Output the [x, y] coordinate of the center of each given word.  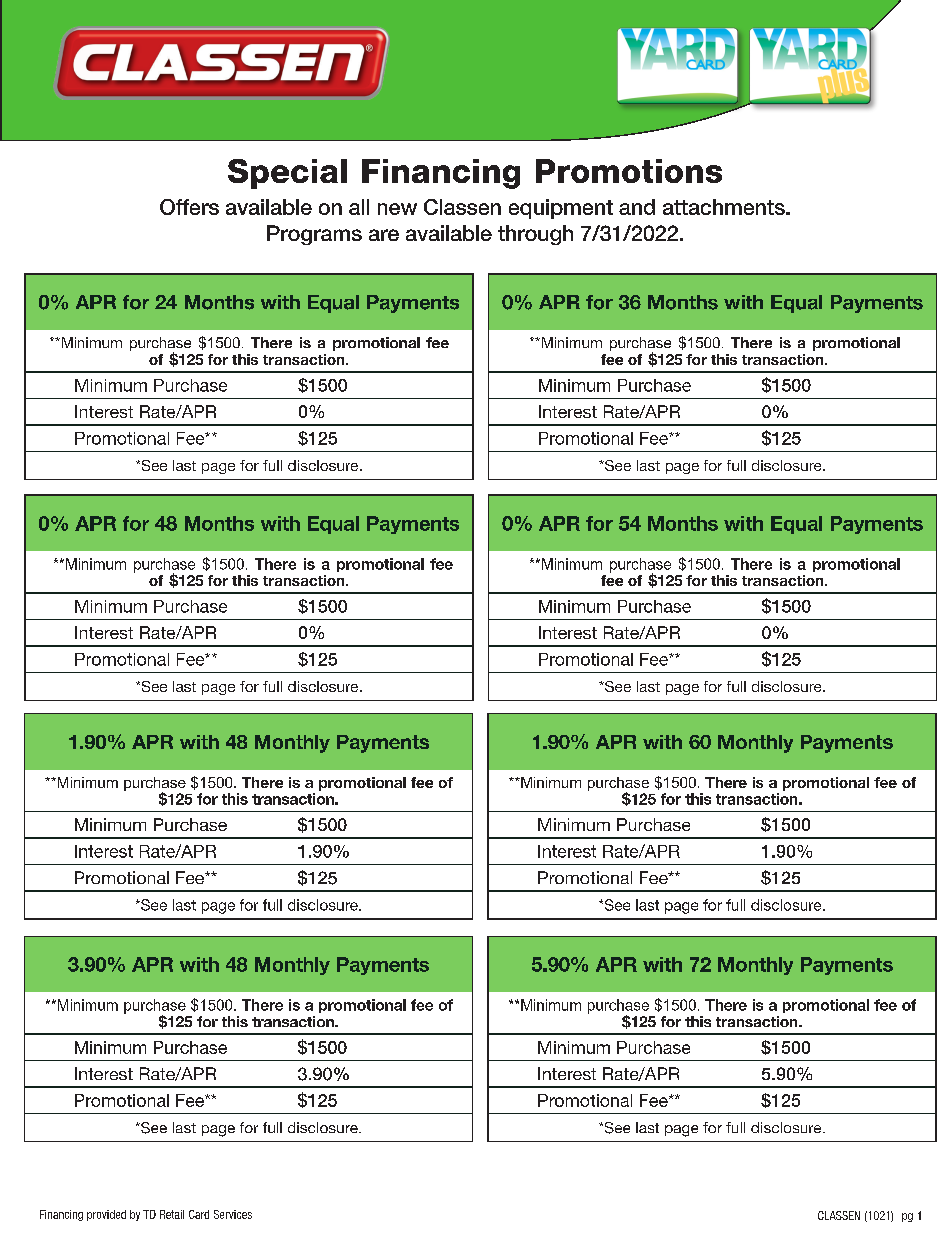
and [637, 207]
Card [199, 1214]
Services [233, 1214]
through [535, 235]
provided [106, 1215]
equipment [561, 209]
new [397, 209]
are [384, 235]
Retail [172, 1214]
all [359, 207]
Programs [314, 235]
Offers [189, 207]
